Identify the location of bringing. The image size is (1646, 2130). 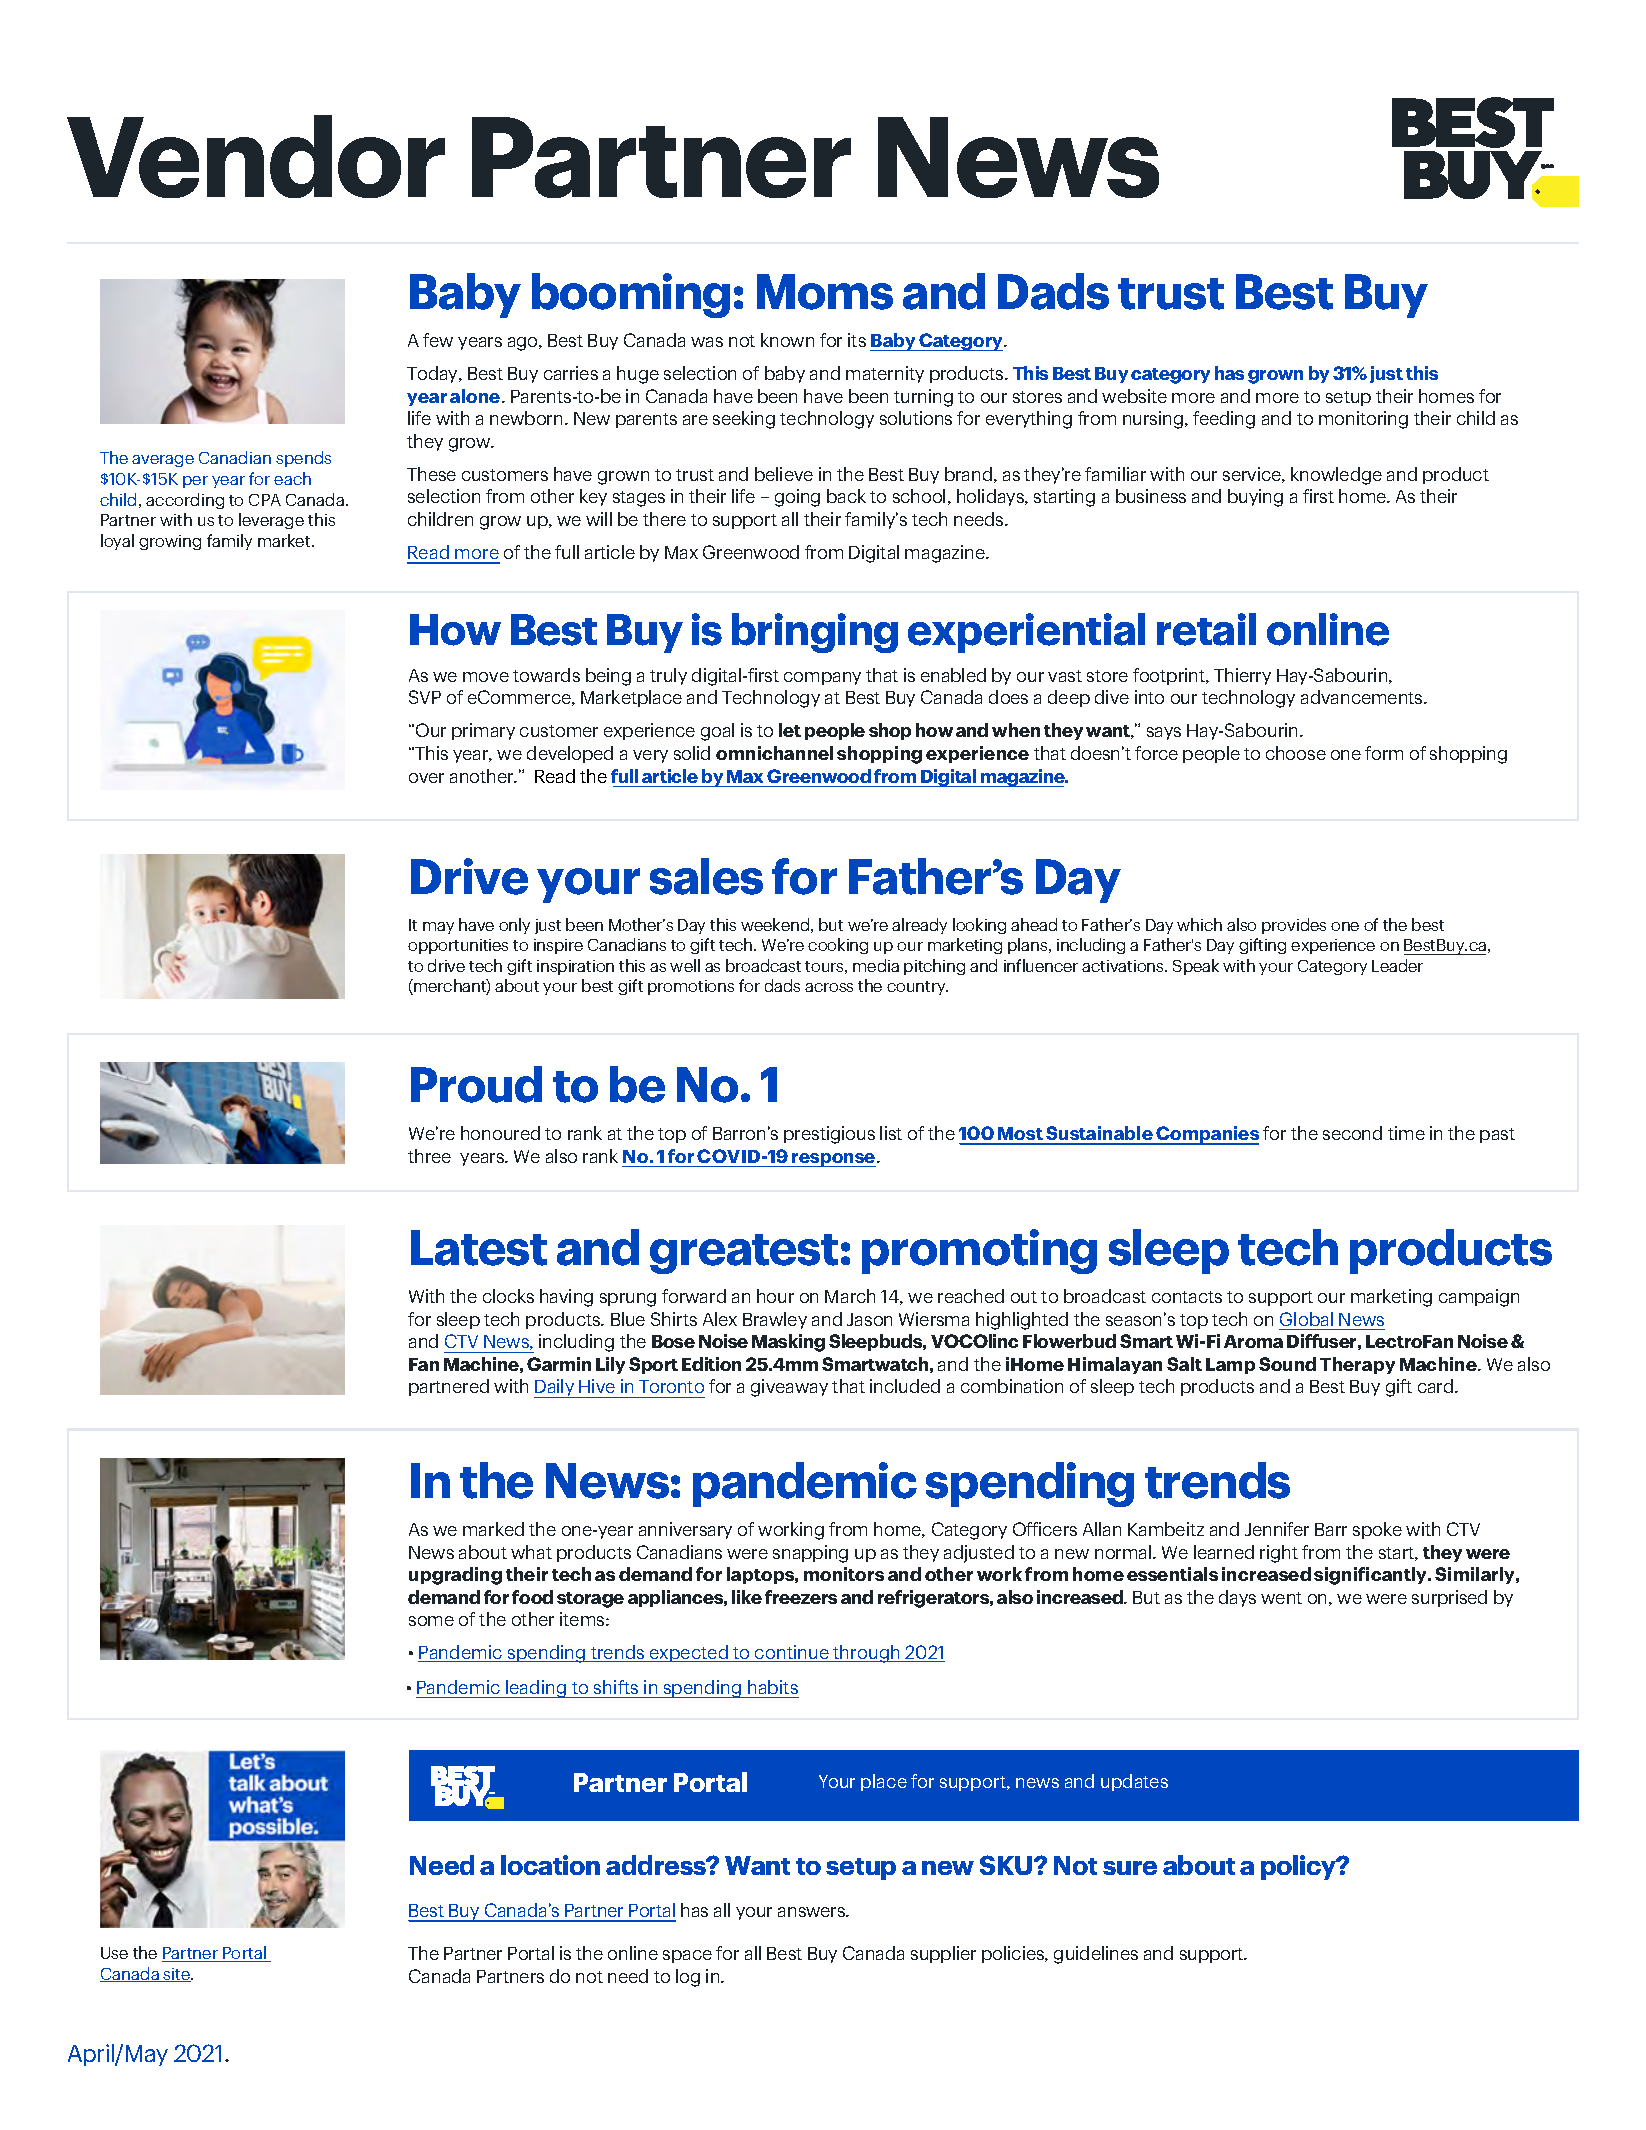
(815, 633).
